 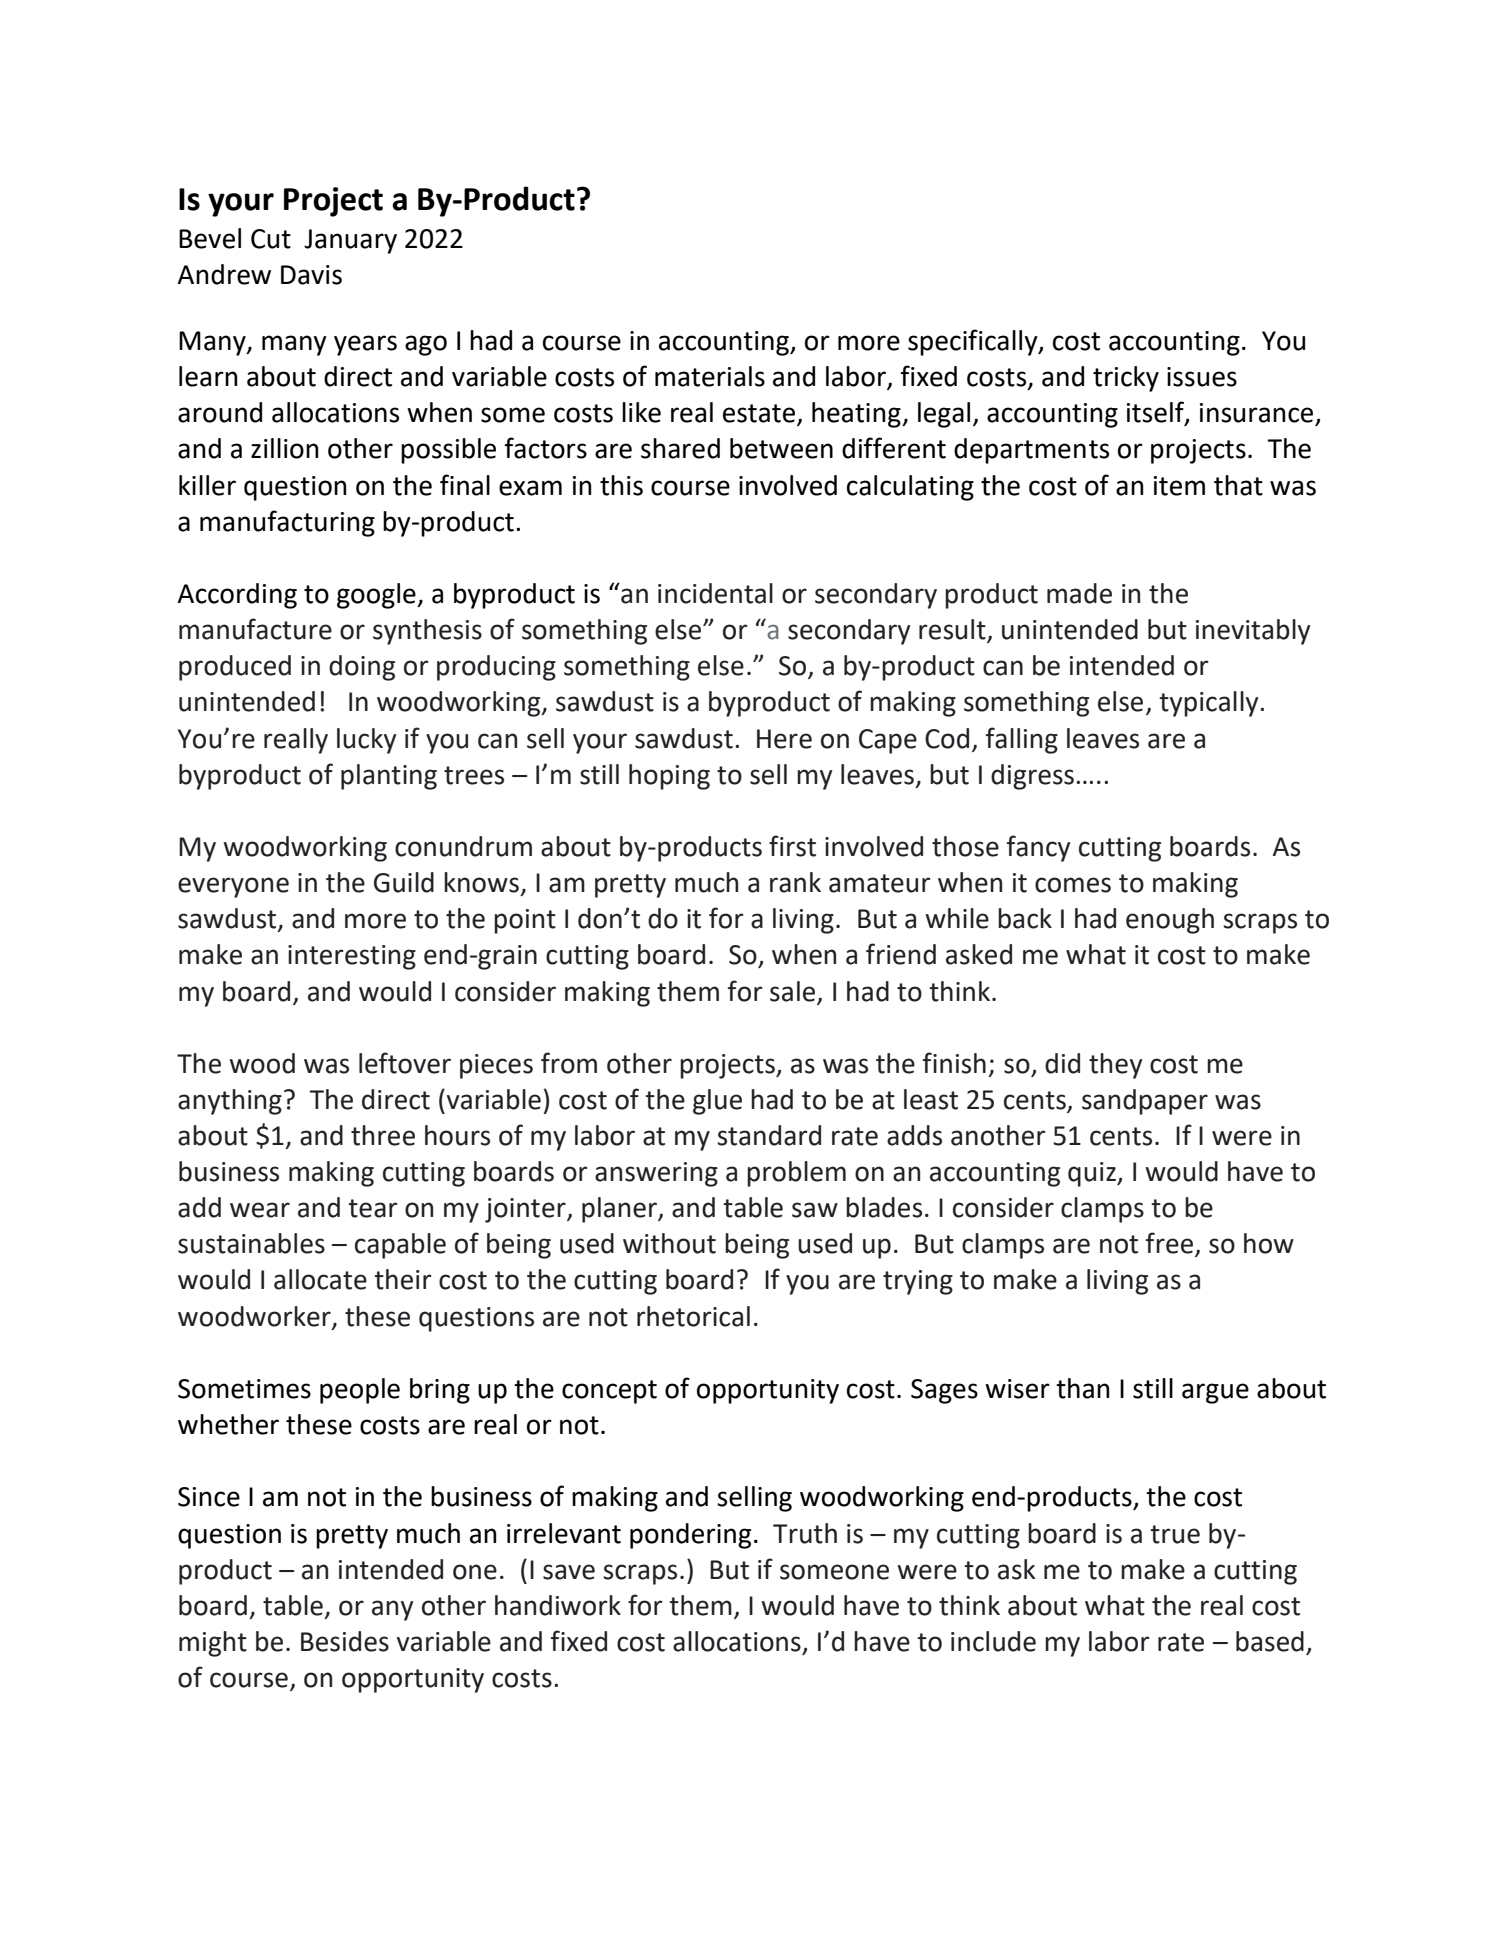 What do you see at coordinates (1079, 593) in the screenshot?
I see `made` at bounding box center [1079, 593].
